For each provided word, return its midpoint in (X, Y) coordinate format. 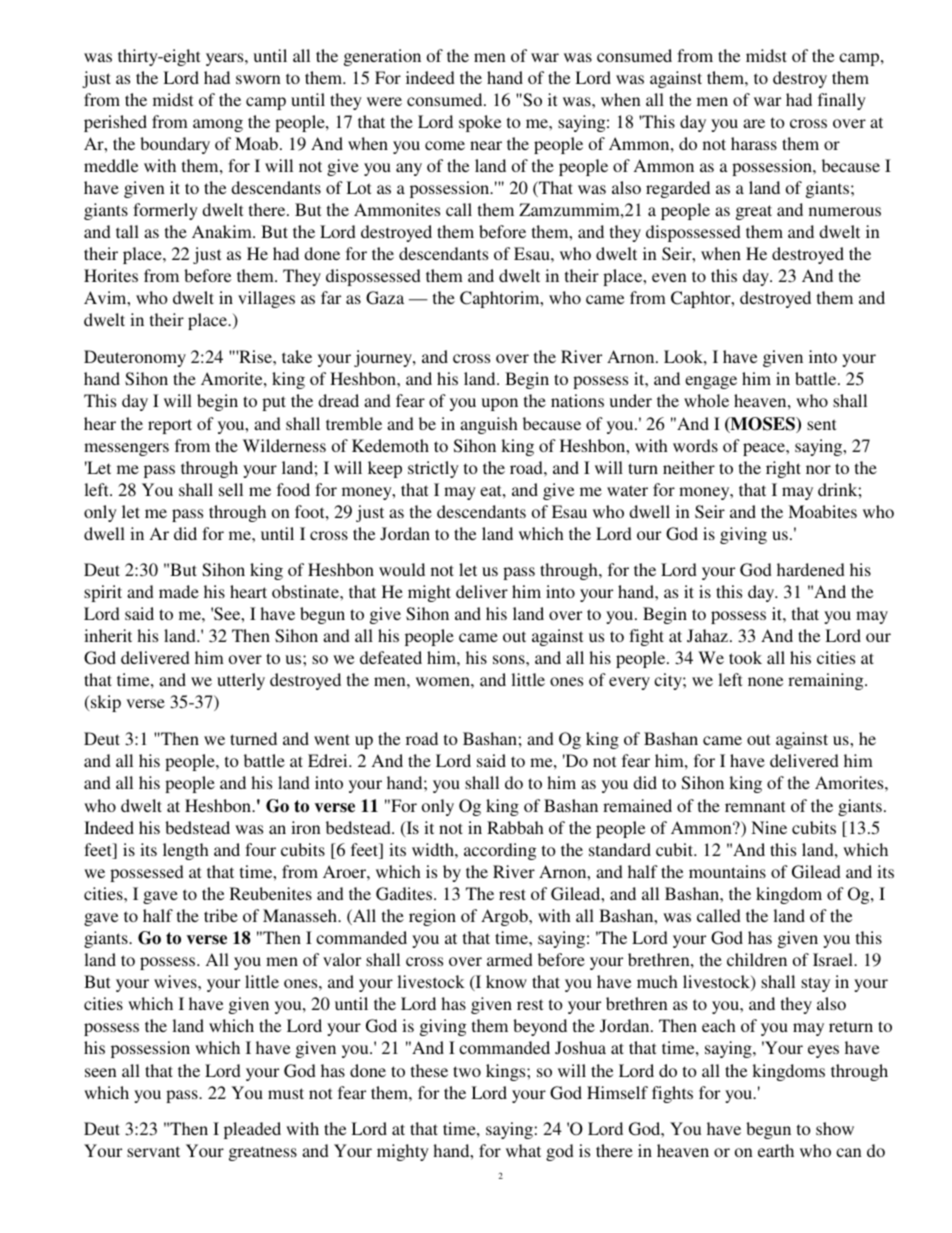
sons (510, 659)
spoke (480, 123)
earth (776, 1150)
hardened (811, 569)
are (754, 123)
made (179, 591)
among (218, 125)
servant (153, 1151)
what (523, 1150)
